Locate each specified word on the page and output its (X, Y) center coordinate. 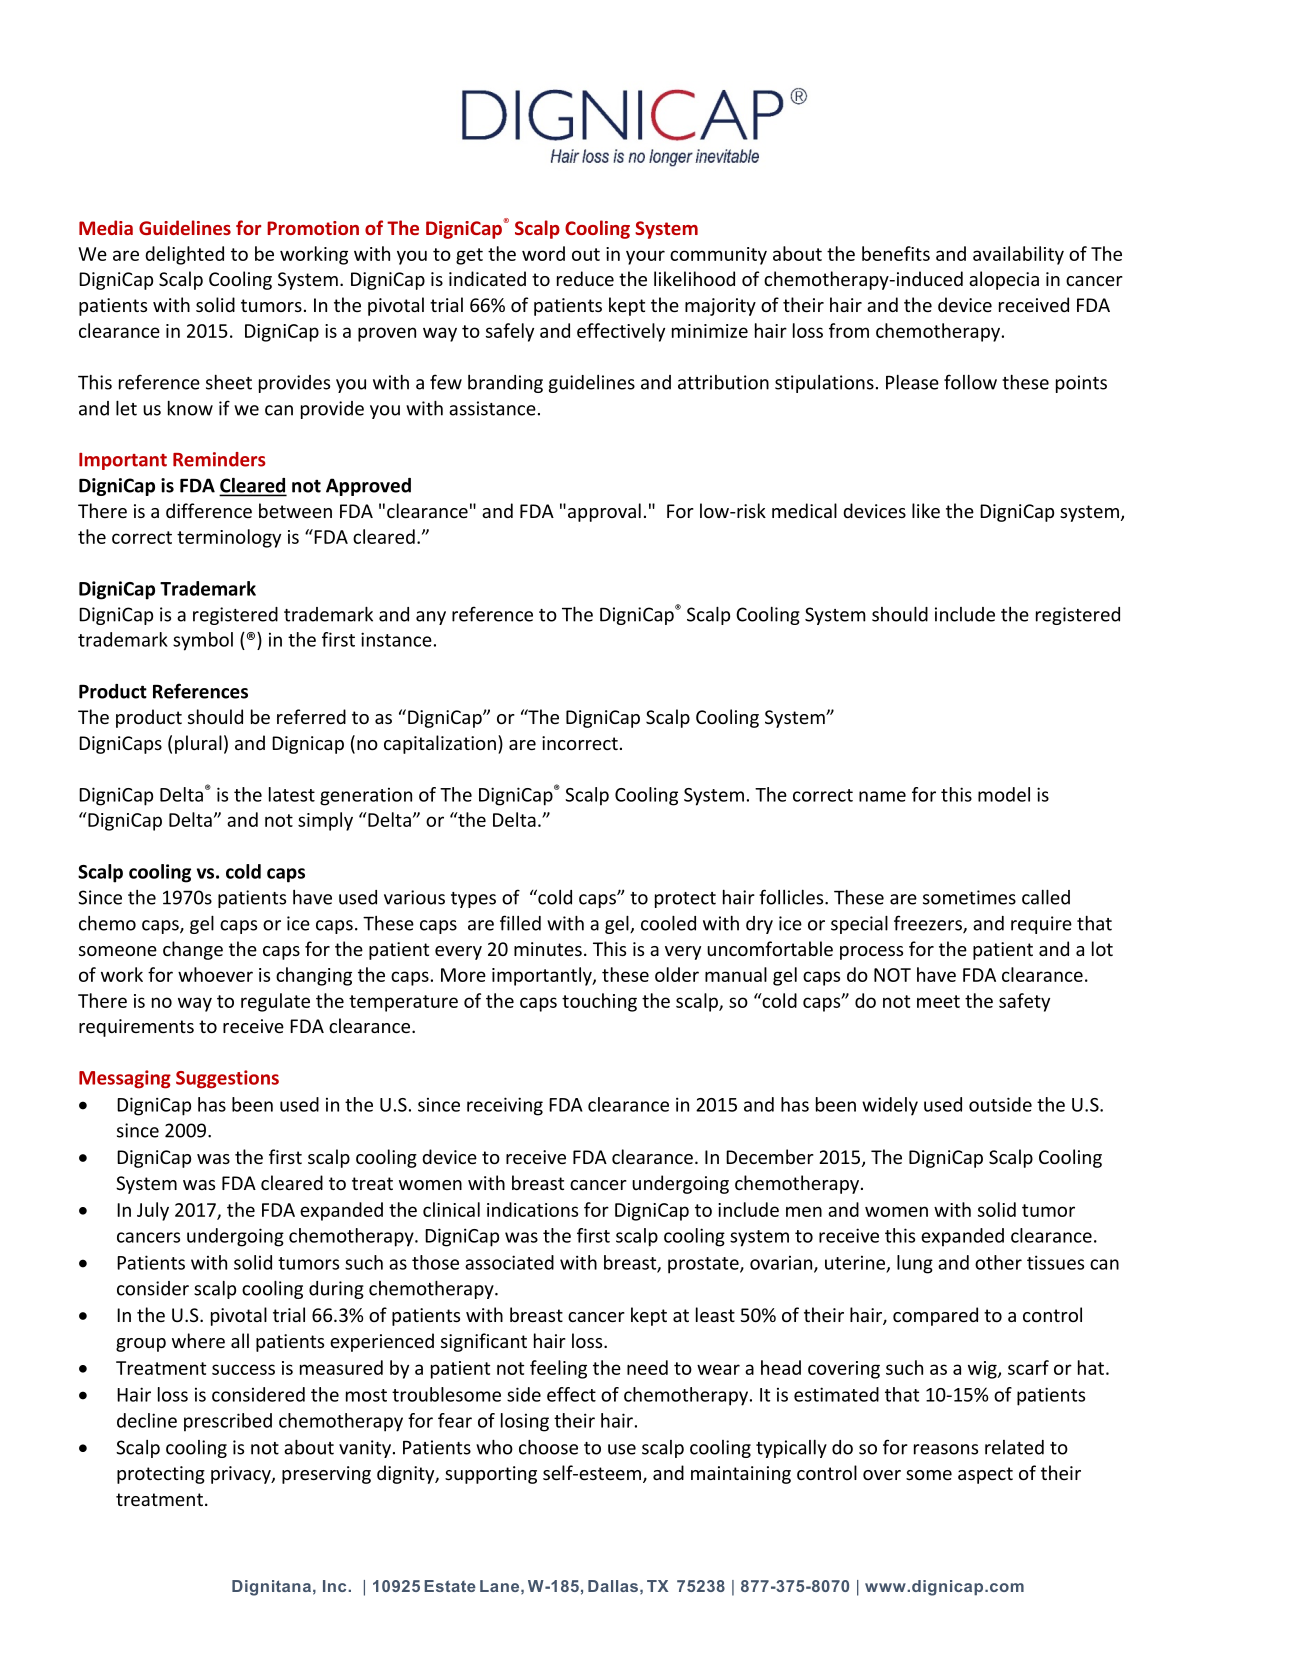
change (193, 950)
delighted (184, 255)
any (431, 618)
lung (915, 1264)
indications (532, 1209)
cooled (668, 923)
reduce (585, 278)
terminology (229, 538)
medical (804, 510)
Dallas (613, 1586)
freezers (929, 924)
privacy (242, 1475)
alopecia (1004, 280)
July (153, 1211)
